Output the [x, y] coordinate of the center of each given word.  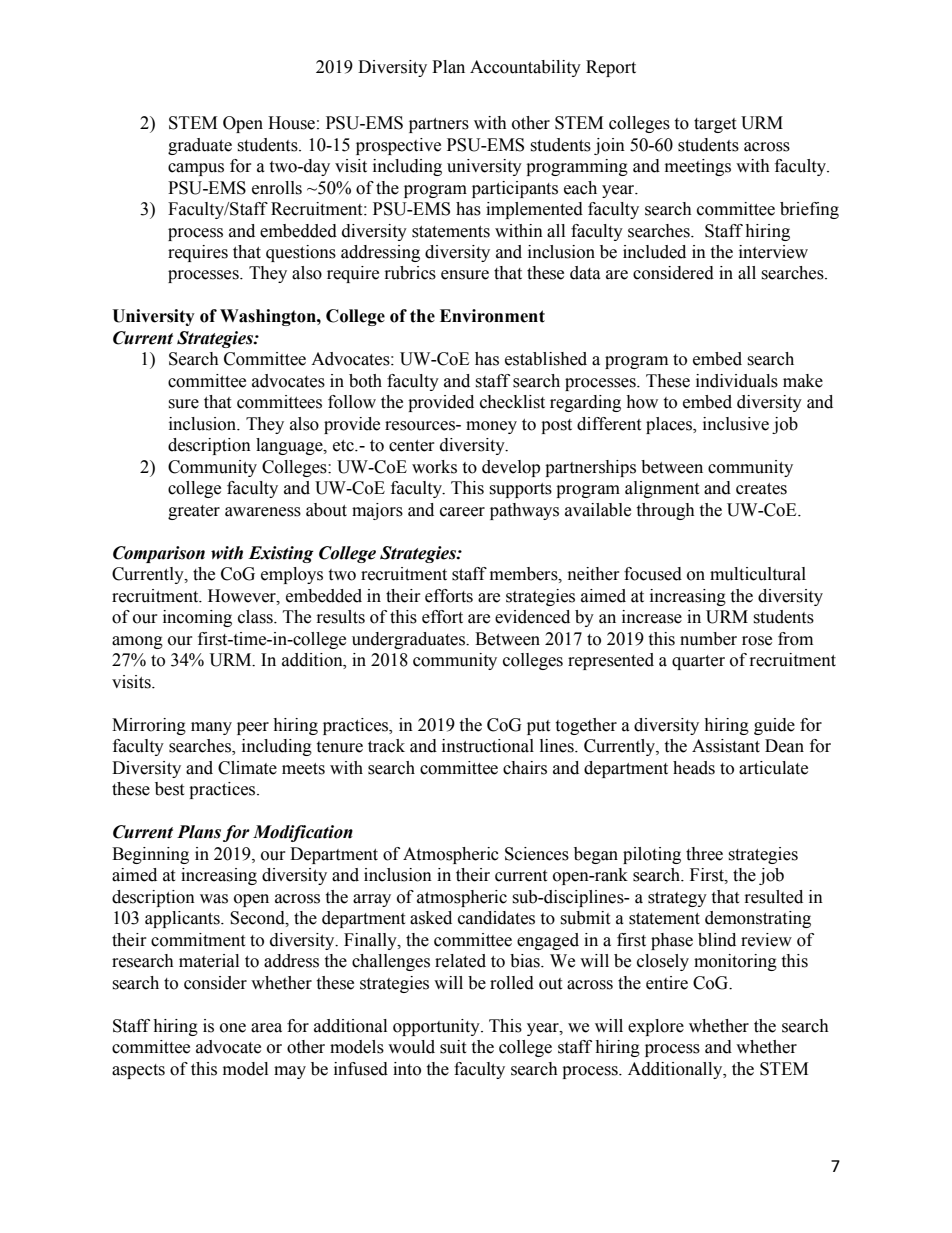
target [715, 125]
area [266, 1028]
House [291, 123]
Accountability [525, 68]
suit [453, 1047]
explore [656, 1027]
